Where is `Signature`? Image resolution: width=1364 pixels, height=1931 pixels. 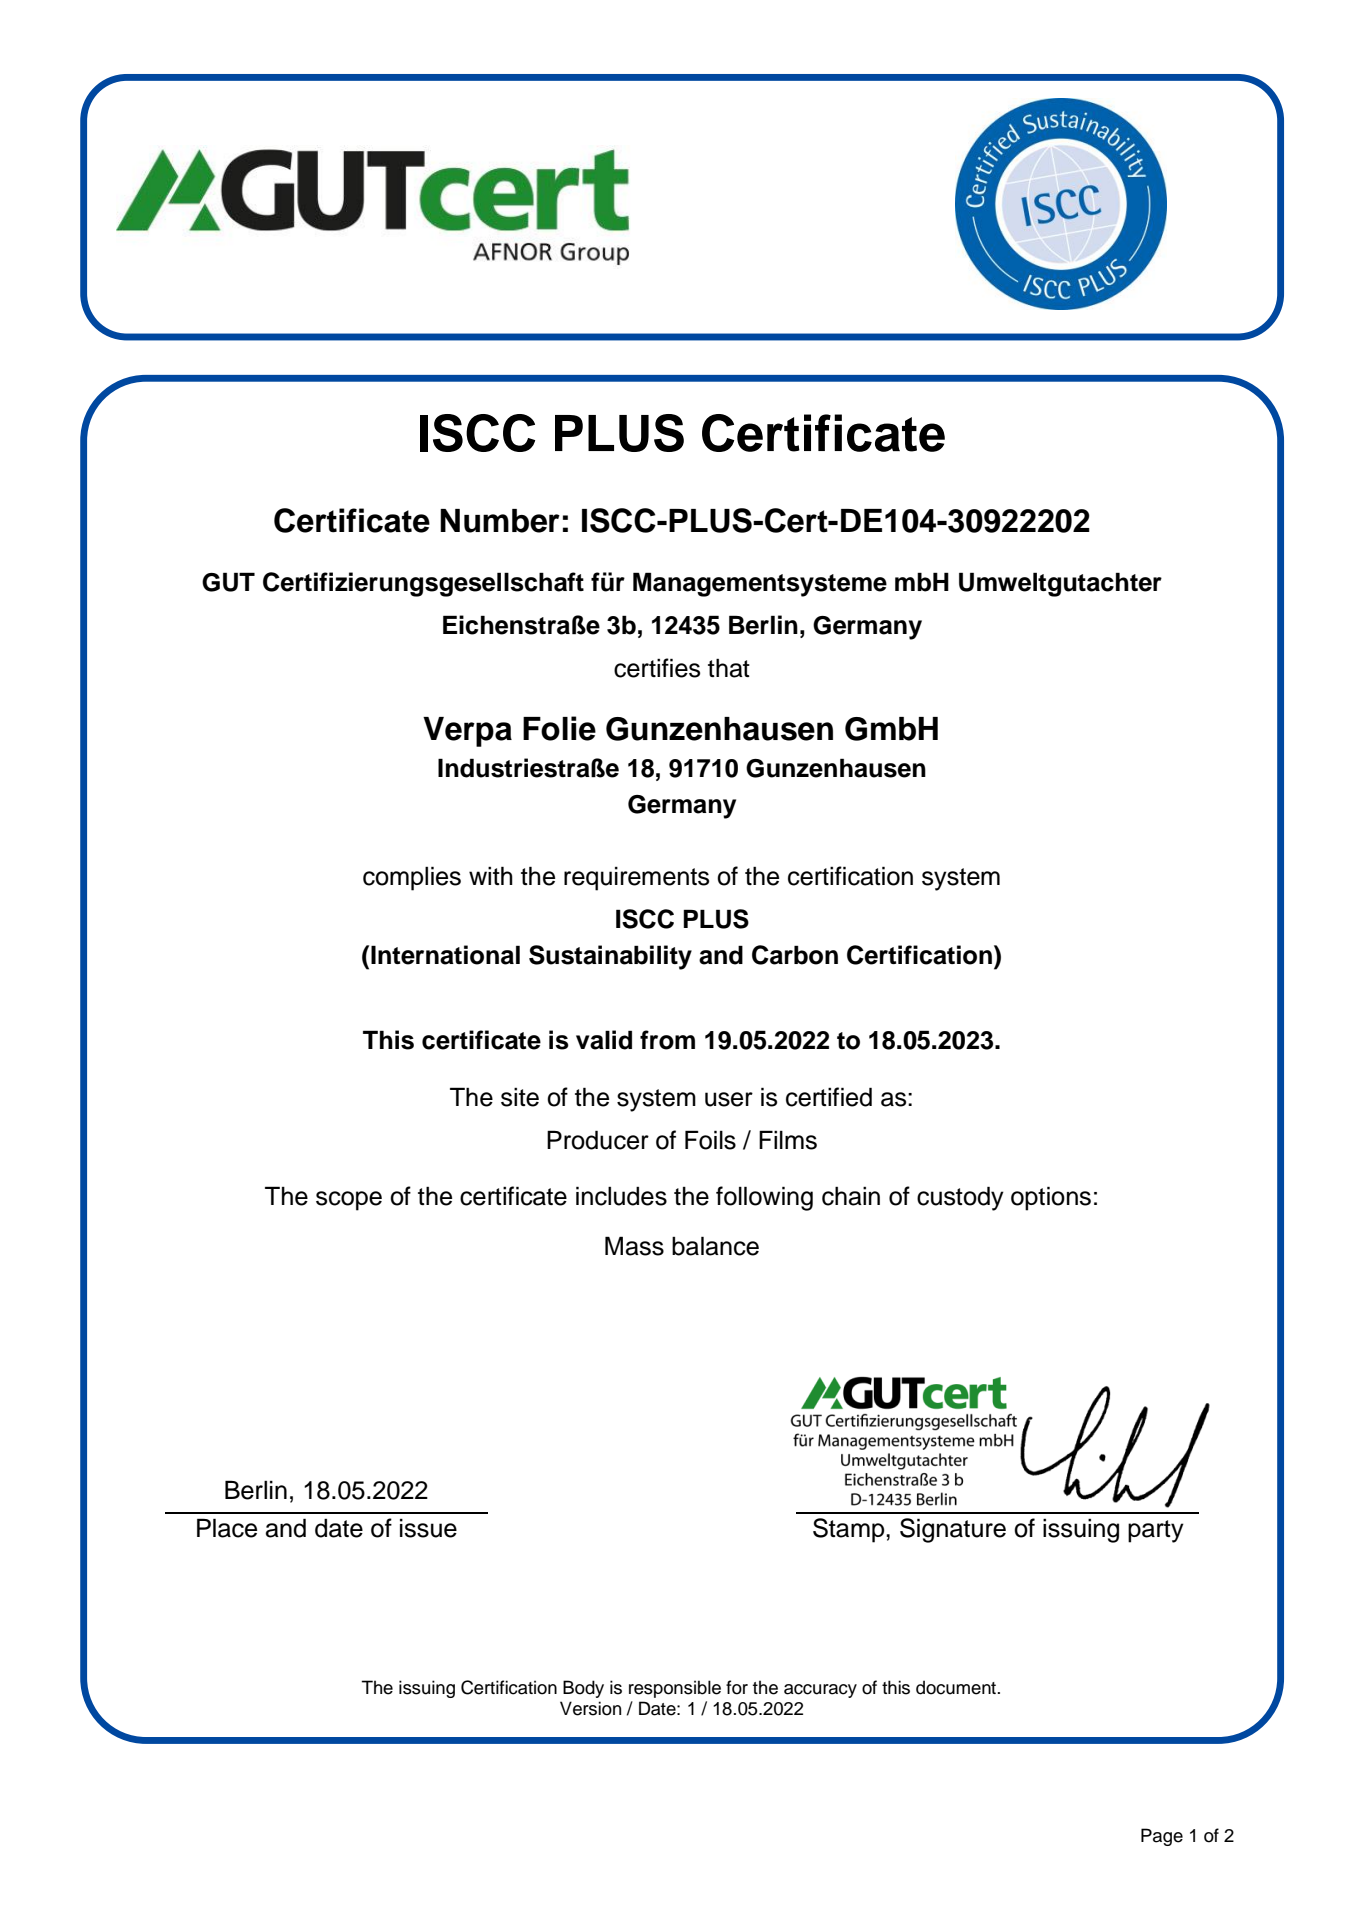
Signature is located at coordinates (953, 1530).
